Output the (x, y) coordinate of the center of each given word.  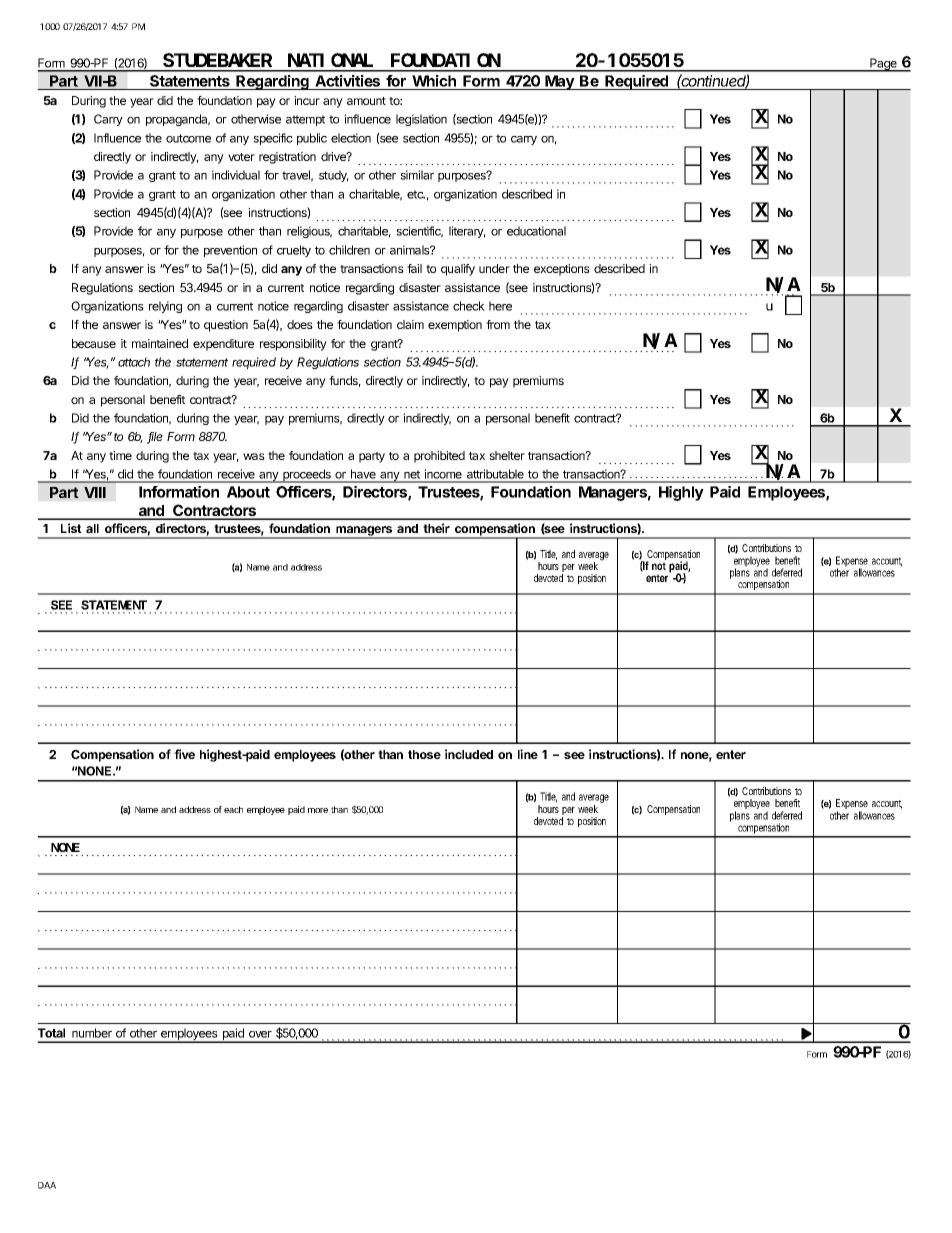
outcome (188, 138)
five (184, 754)
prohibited (439, 457)
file (155, 438)
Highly (681, 493)
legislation (421, 120)
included (469, 754)
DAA (47, 1185)
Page (883, 65)
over (260, 1034)
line (528, 754)
